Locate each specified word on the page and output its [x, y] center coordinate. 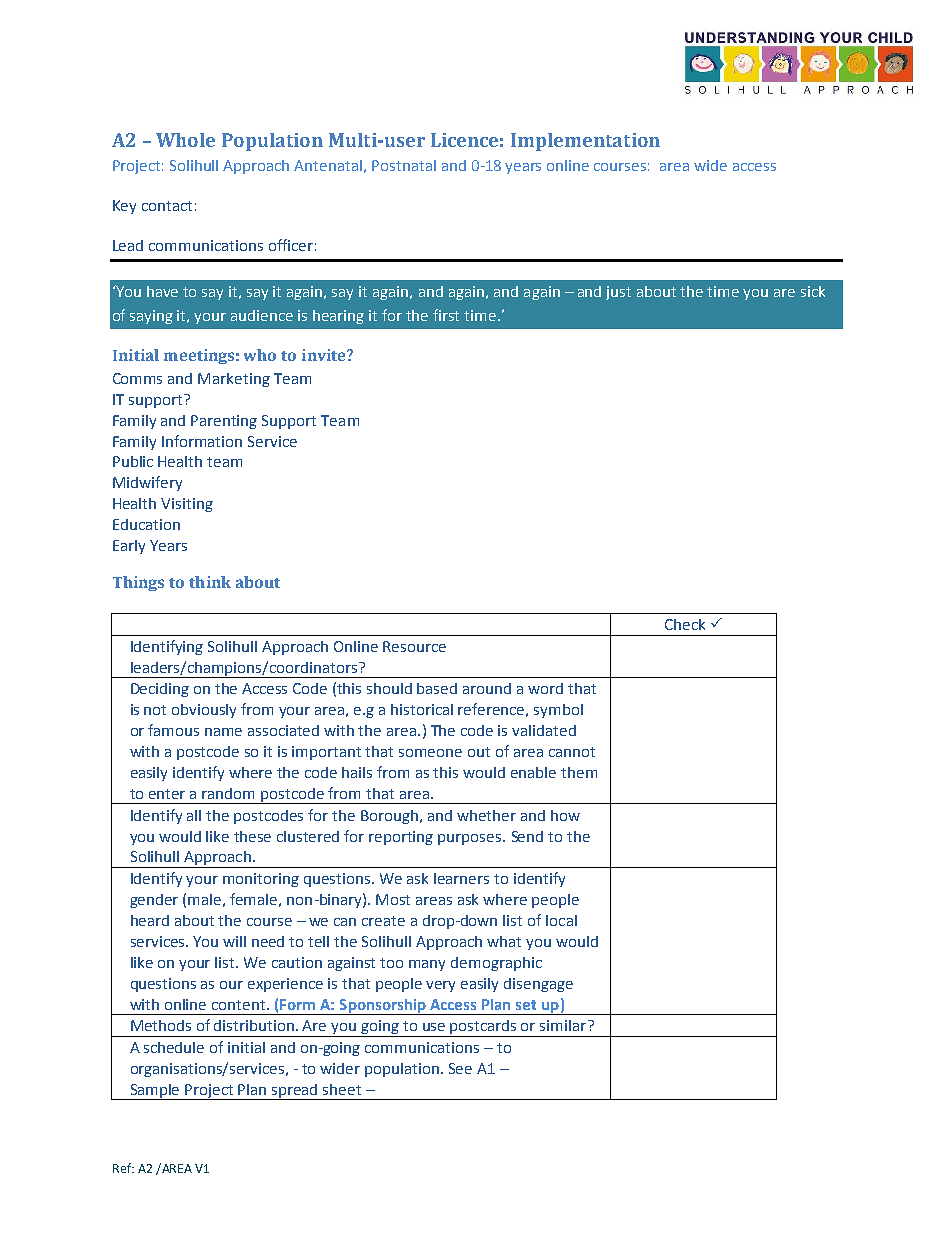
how [565, 815]
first [446, 315]
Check [685, 624]
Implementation [585, 142]
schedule [174, 1047]
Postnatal [404, 165]
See [460, 1068]
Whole [185, 140]
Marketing [234, 380]
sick [813, 291]
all [194, 815]
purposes [471, 839]
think [210, 582]
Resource [414, 646]
